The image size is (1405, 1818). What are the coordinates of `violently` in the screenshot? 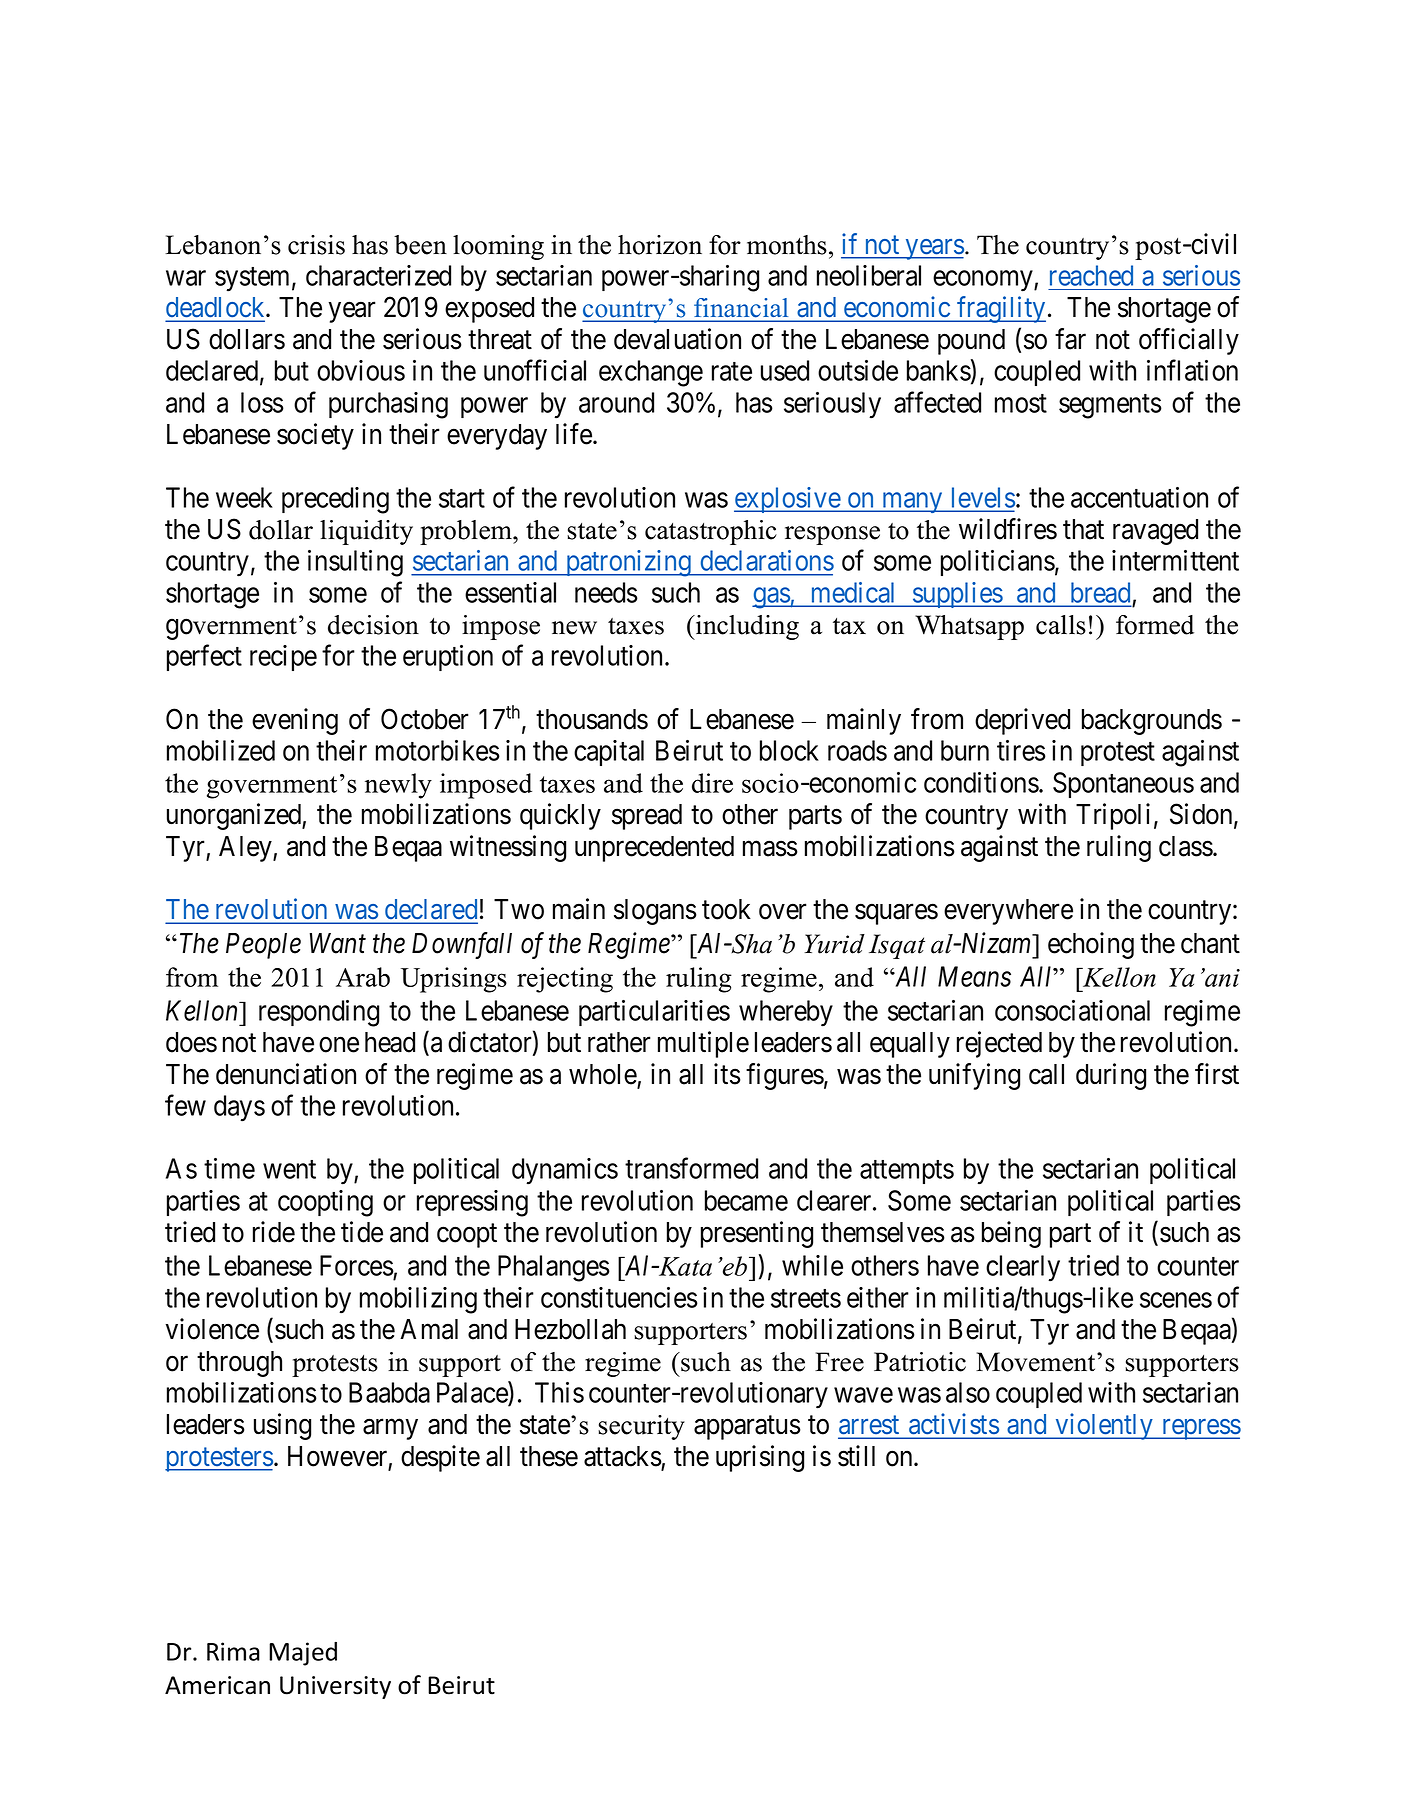 It's located at (1104, 1426).
